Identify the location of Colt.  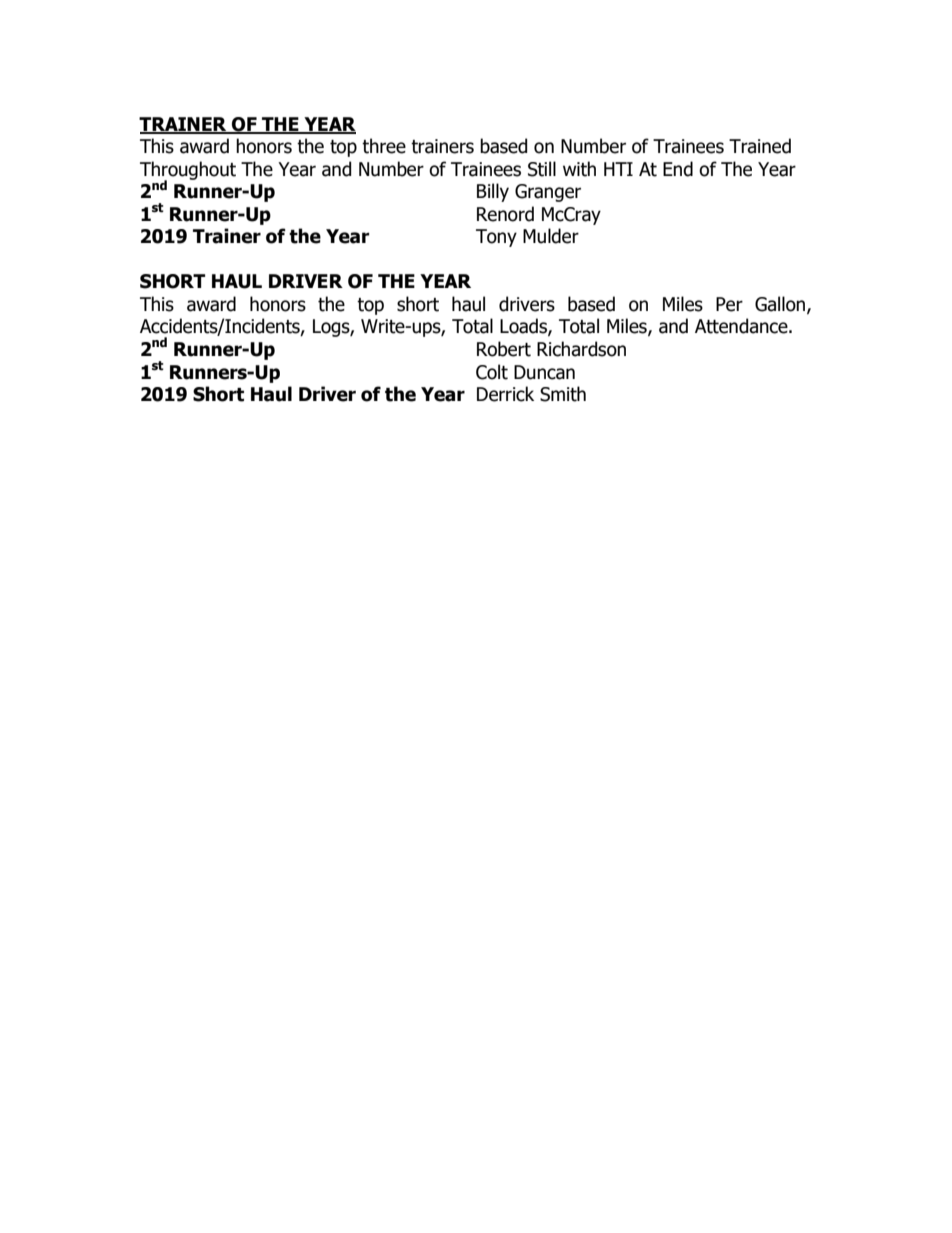
(492, 372).
